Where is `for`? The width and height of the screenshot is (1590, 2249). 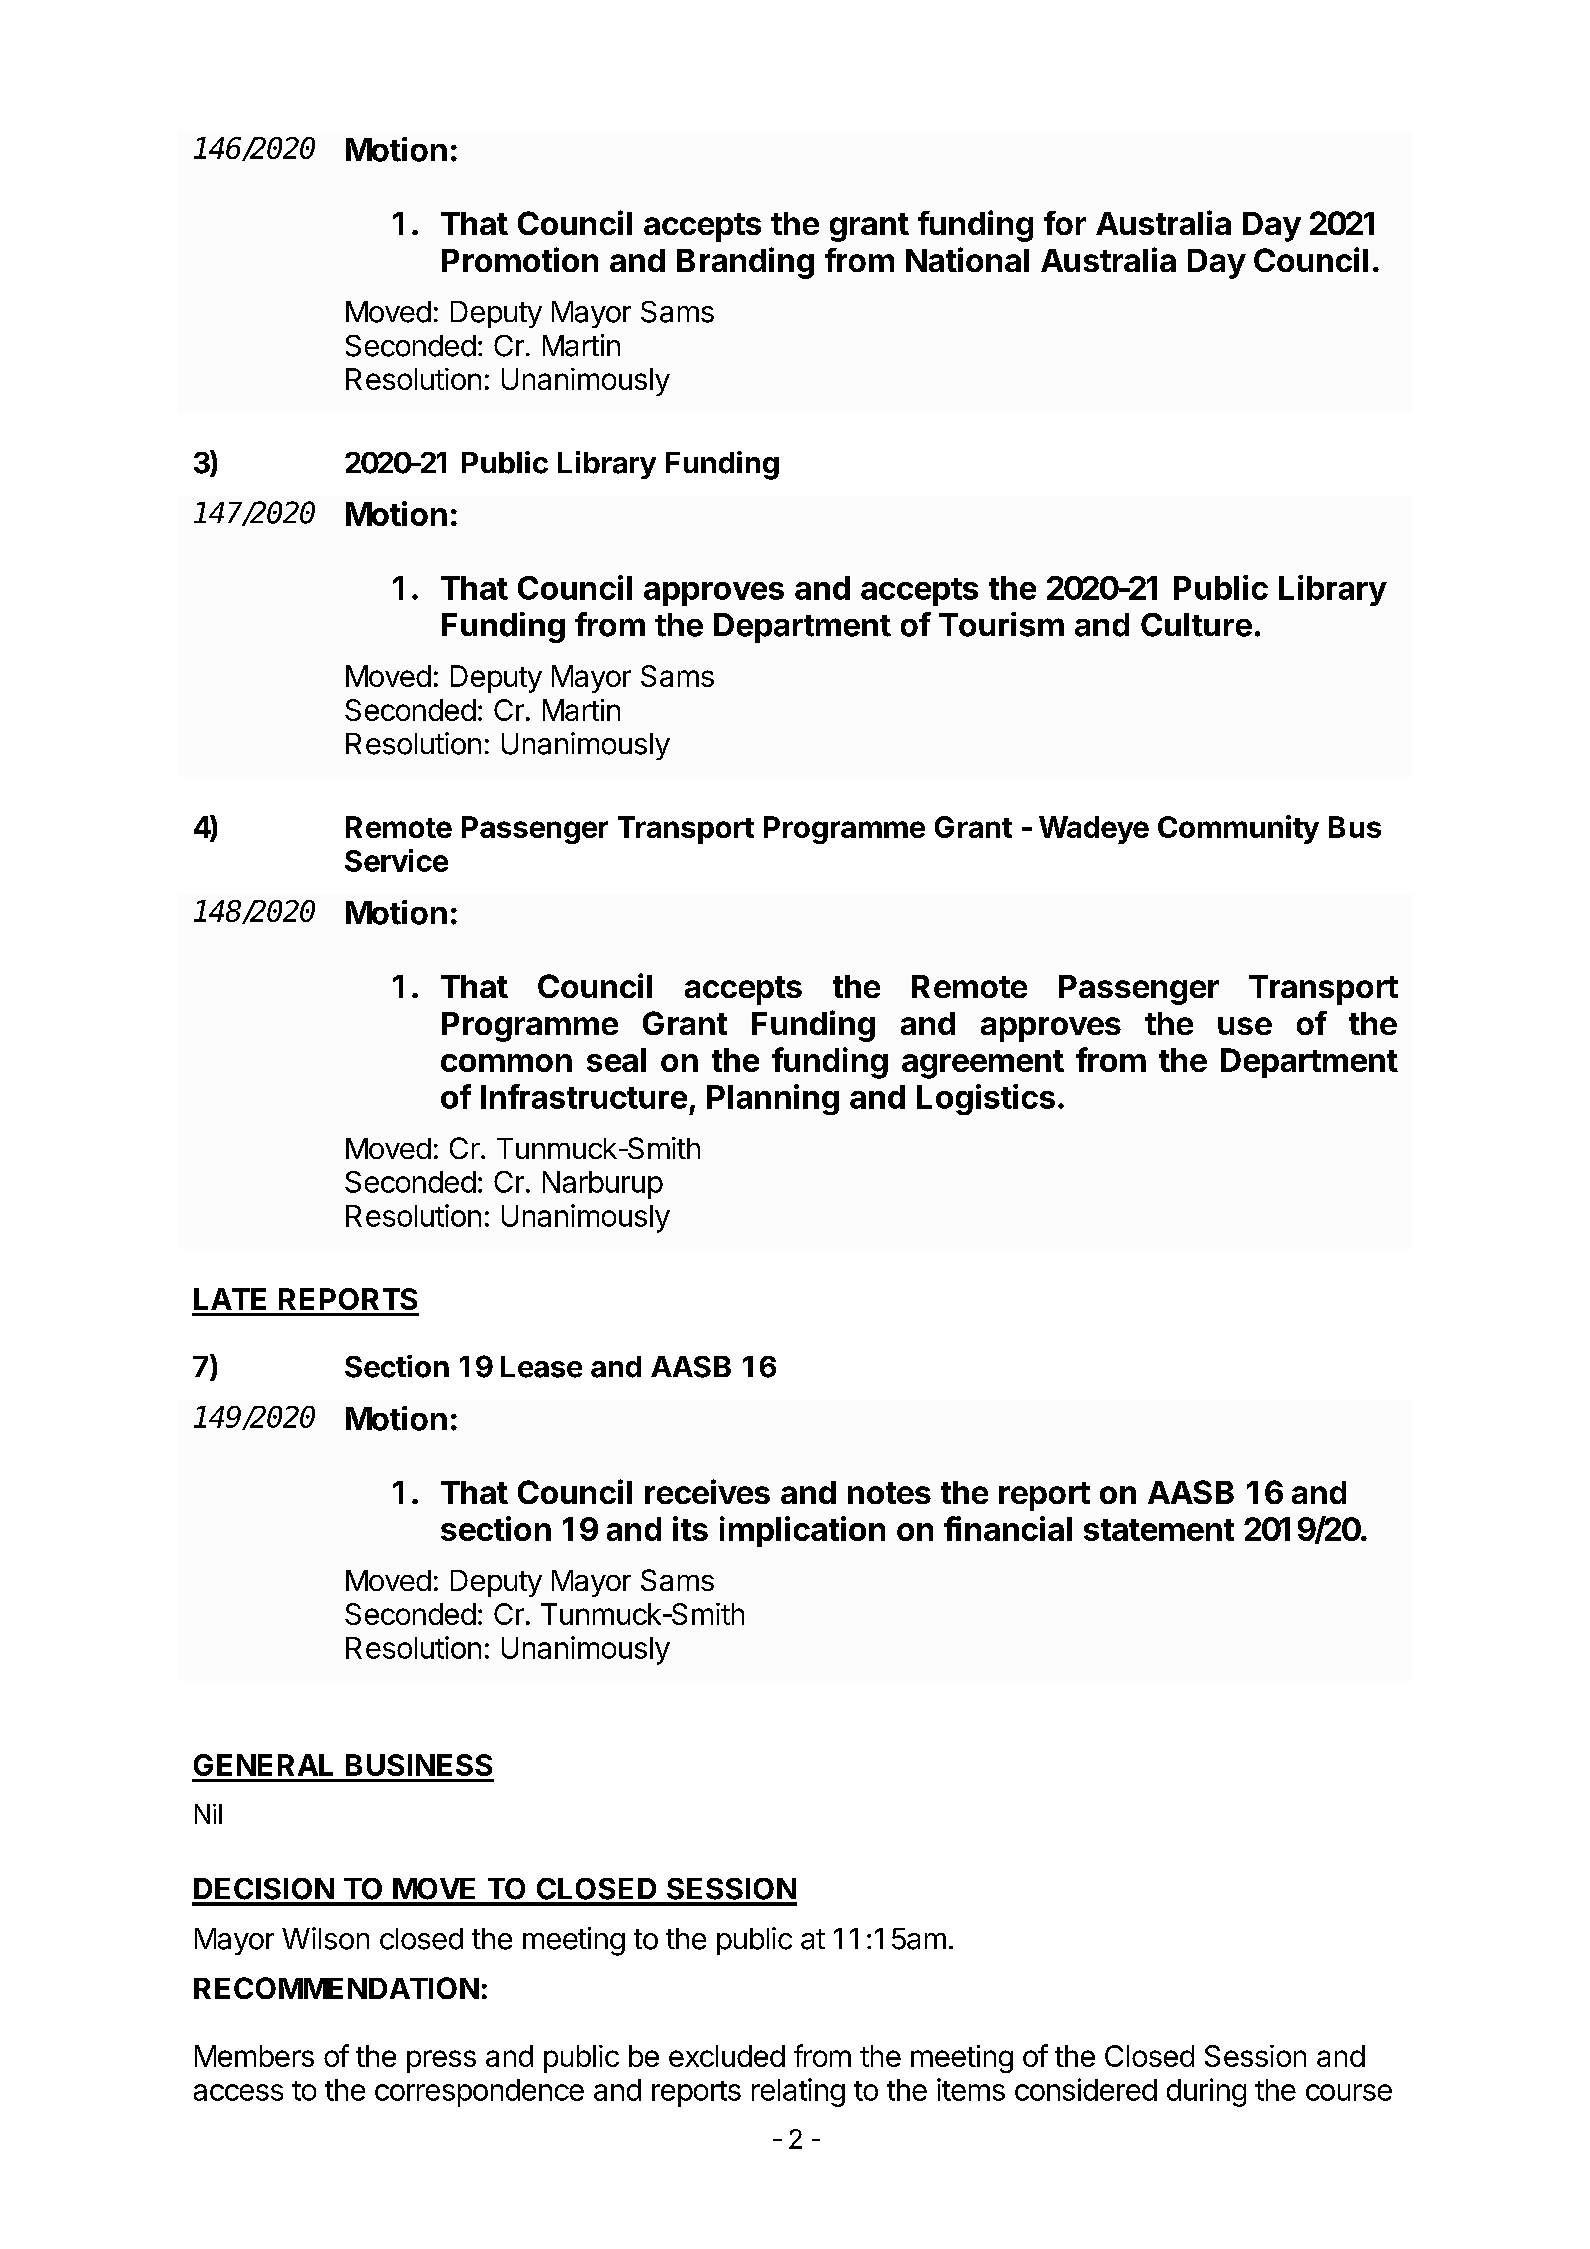 for is located at coordinates (1065, 223).
